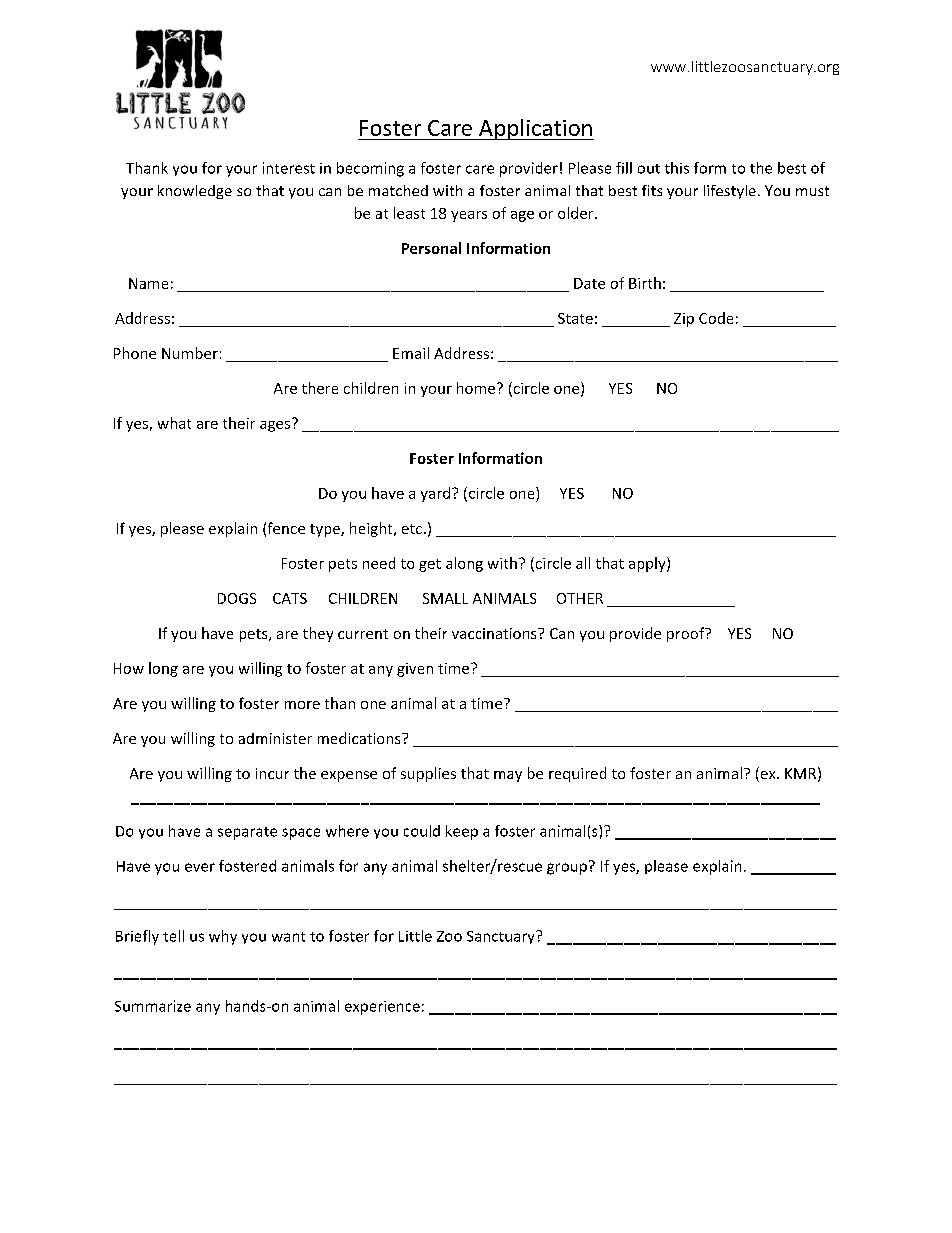 The height and width of the screenshot is (1233, 952). I want to click on Summarize, so click(153, 1006).
